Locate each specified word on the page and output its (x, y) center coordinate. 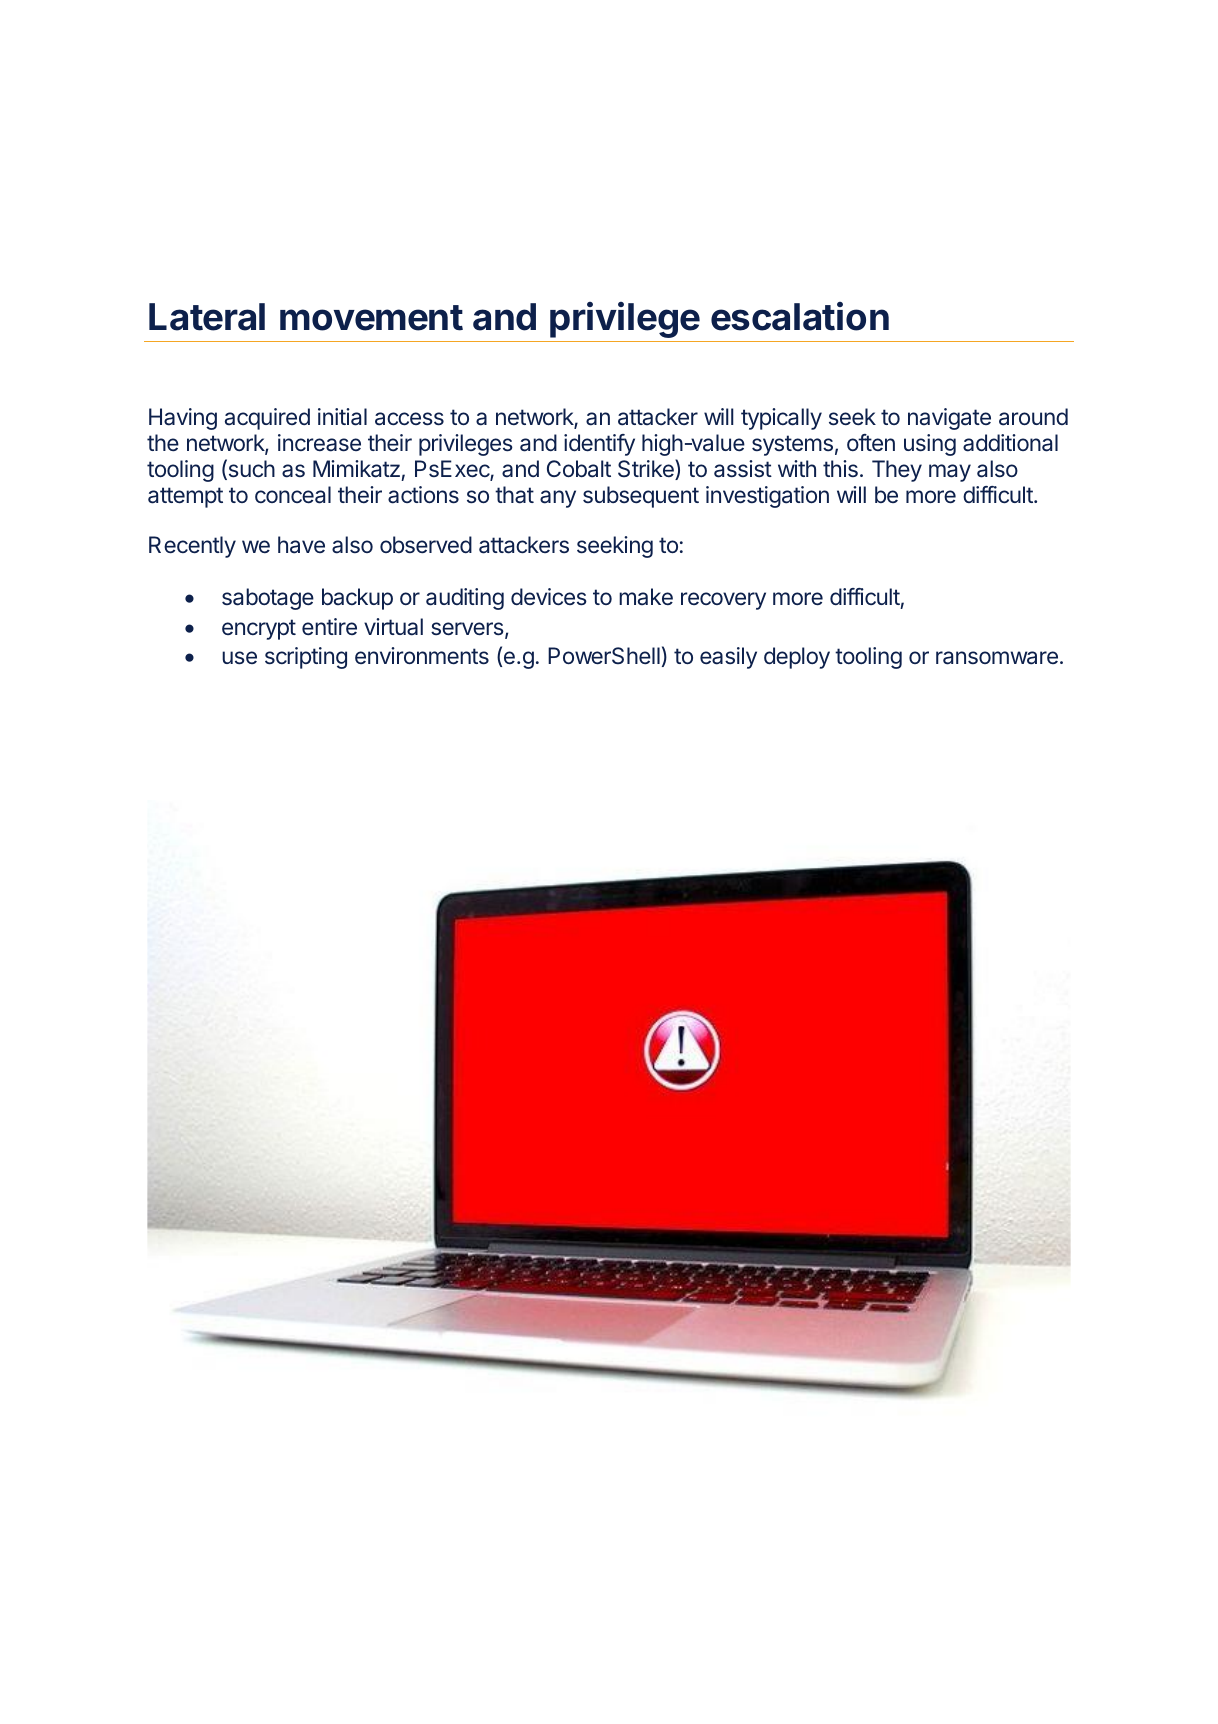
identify (599, 445)
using (930, 445)
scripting (306, 658)
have (301, 545)
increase (319, 443)
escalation (800, 316)
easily (728, 658)
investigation (767, 497)
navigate (949, 419)
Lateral (207, 317)
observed (426, 544)
